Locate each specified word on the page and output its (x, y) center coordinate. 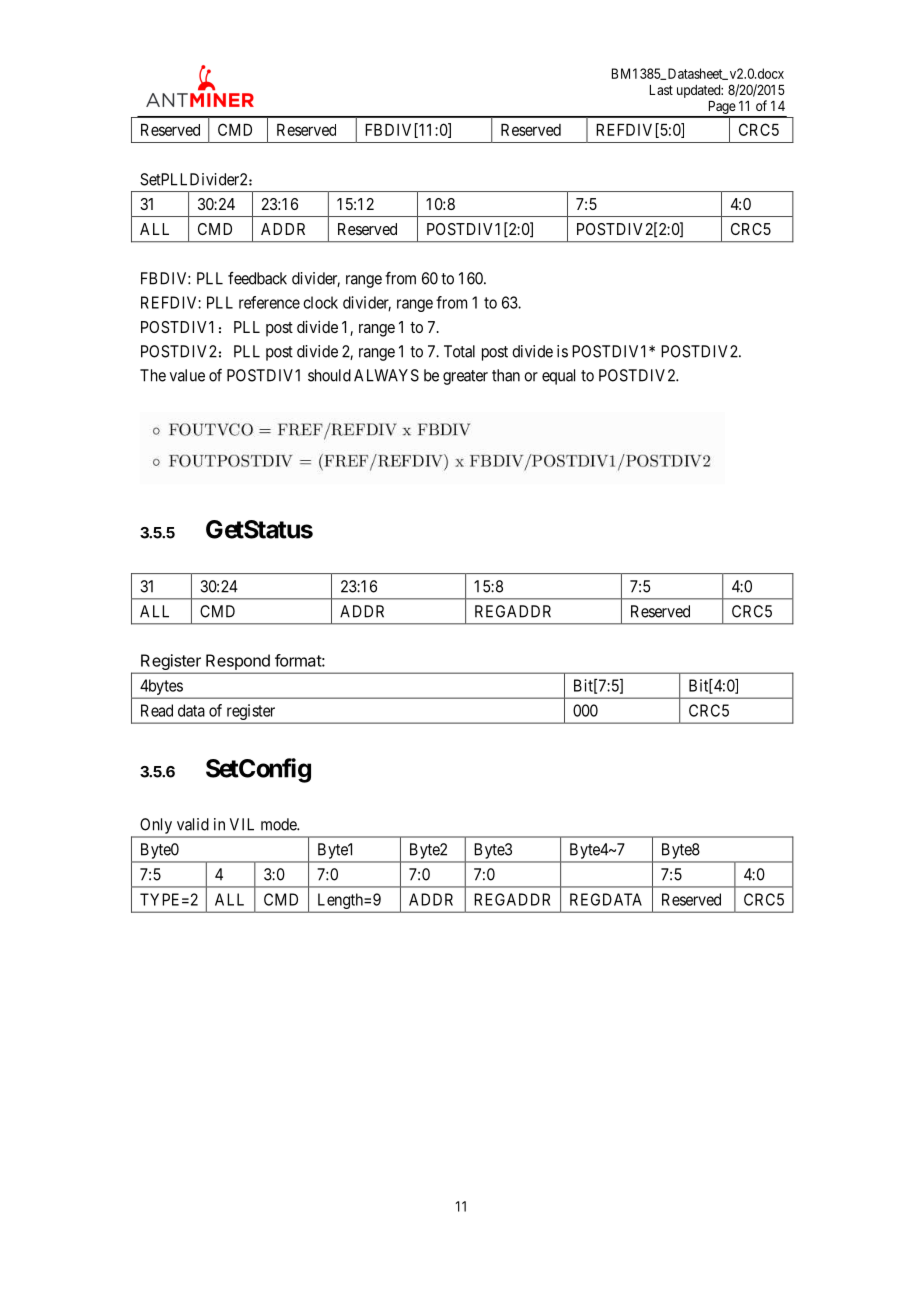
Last (661, 90)
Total (459, 351)
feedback (257, 278)
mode (279, 824)
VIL (242, 824)
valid (193, 824)
